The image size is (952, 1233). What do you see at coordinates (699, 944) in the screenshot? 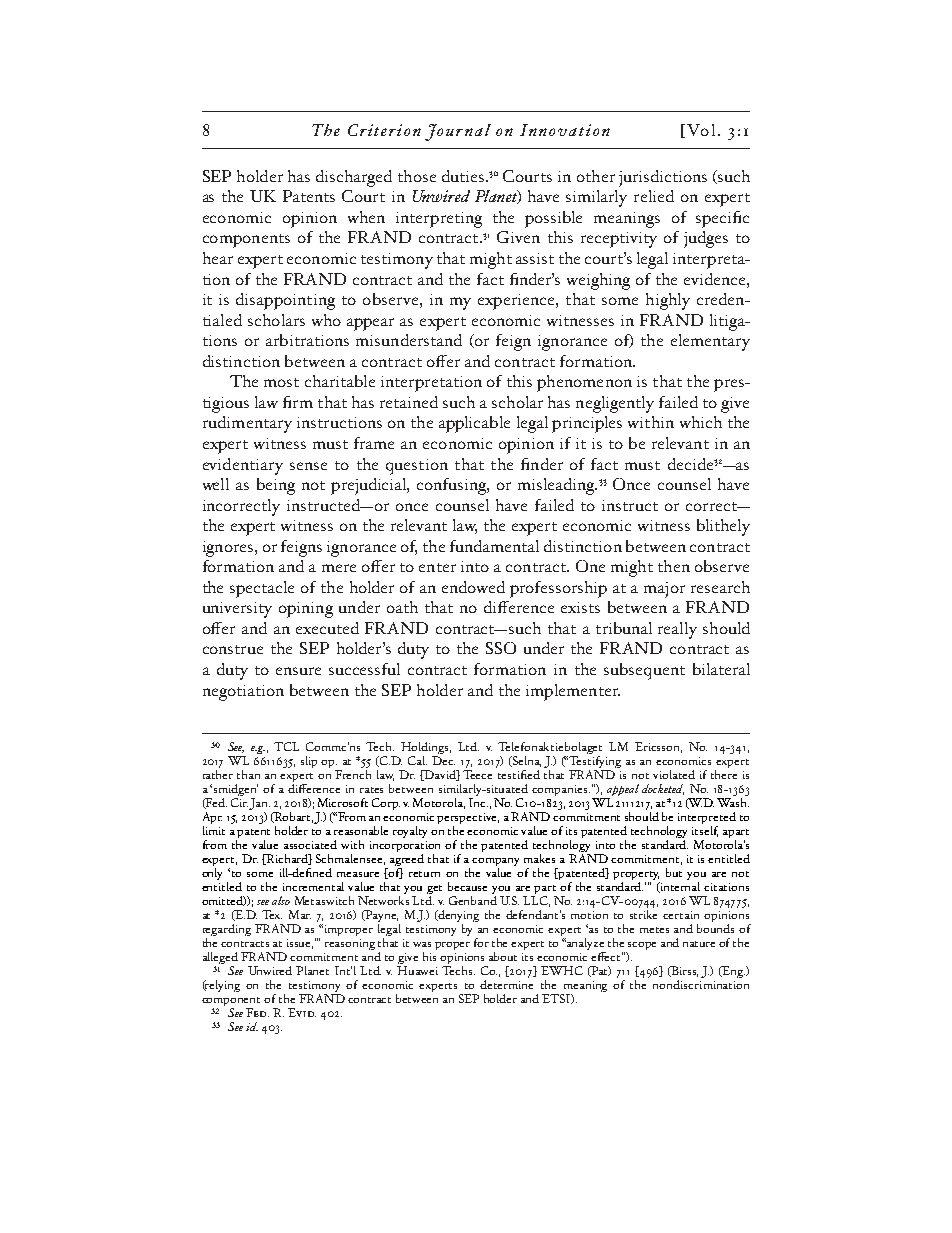
I see `nature` at bounding box center [699, 944].
